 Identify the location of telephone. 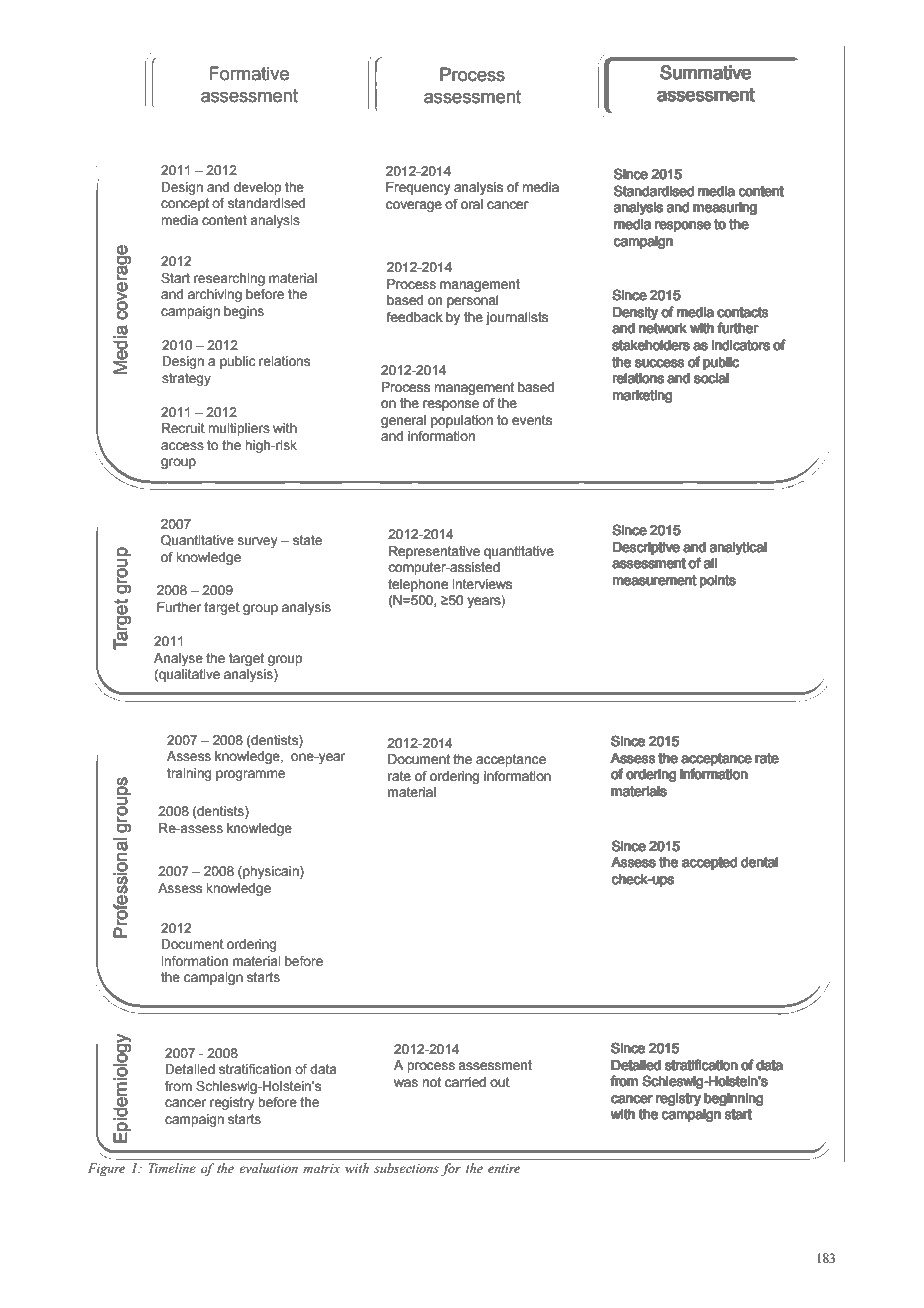
(418, 585).
